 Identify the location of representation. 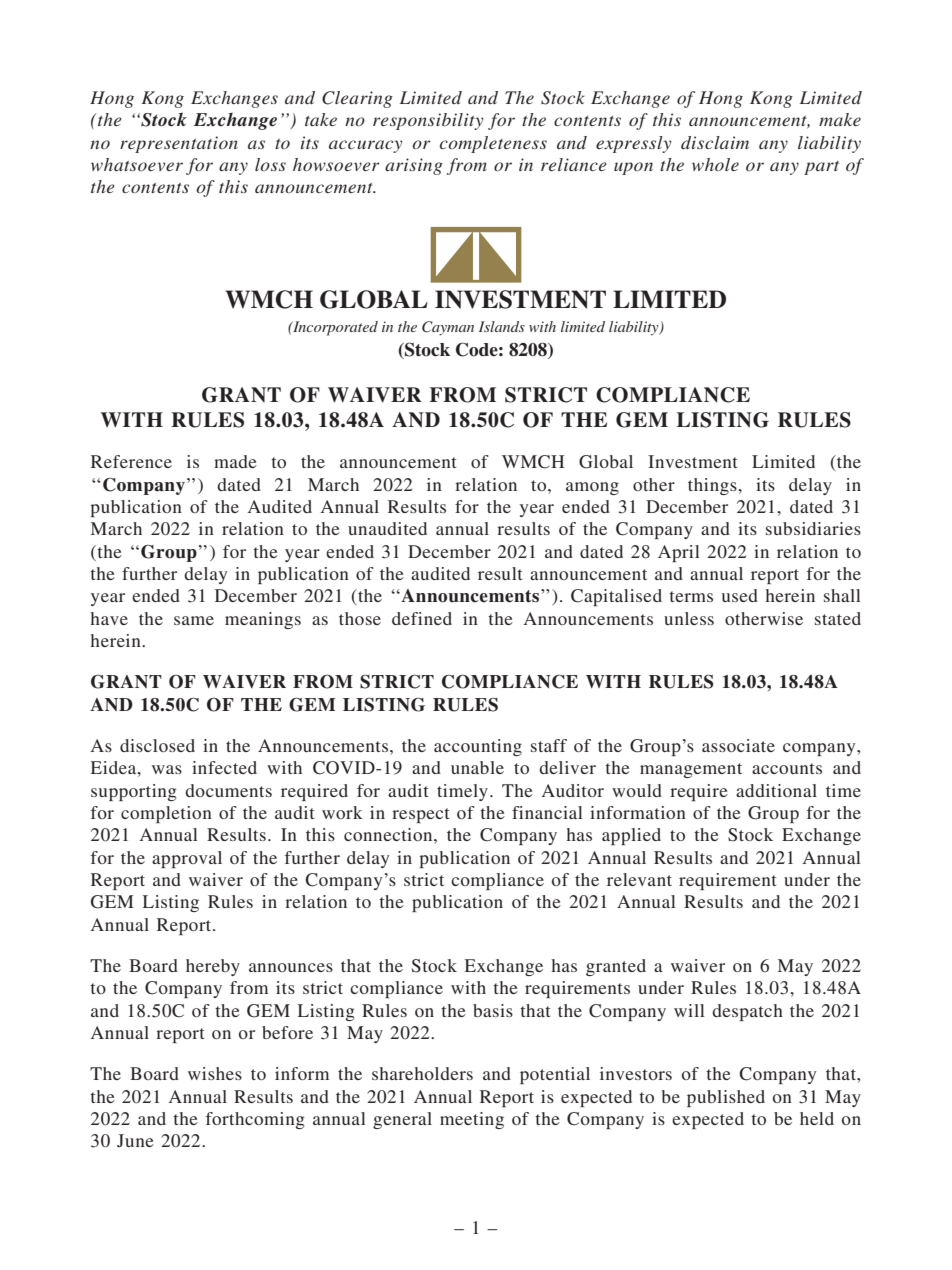
(179, 144).
